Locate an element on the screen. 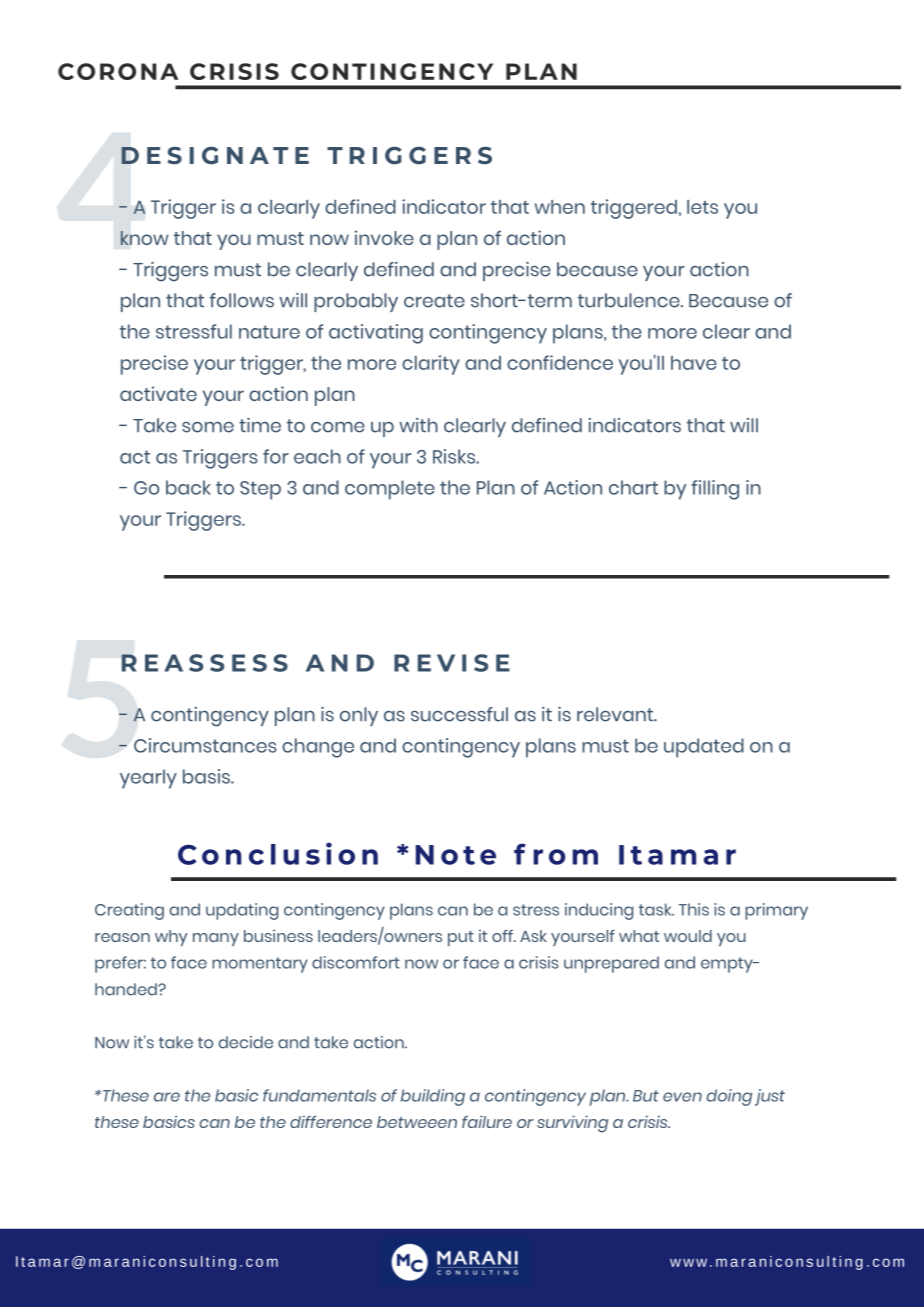  when is located at coordinates (560, 207).
